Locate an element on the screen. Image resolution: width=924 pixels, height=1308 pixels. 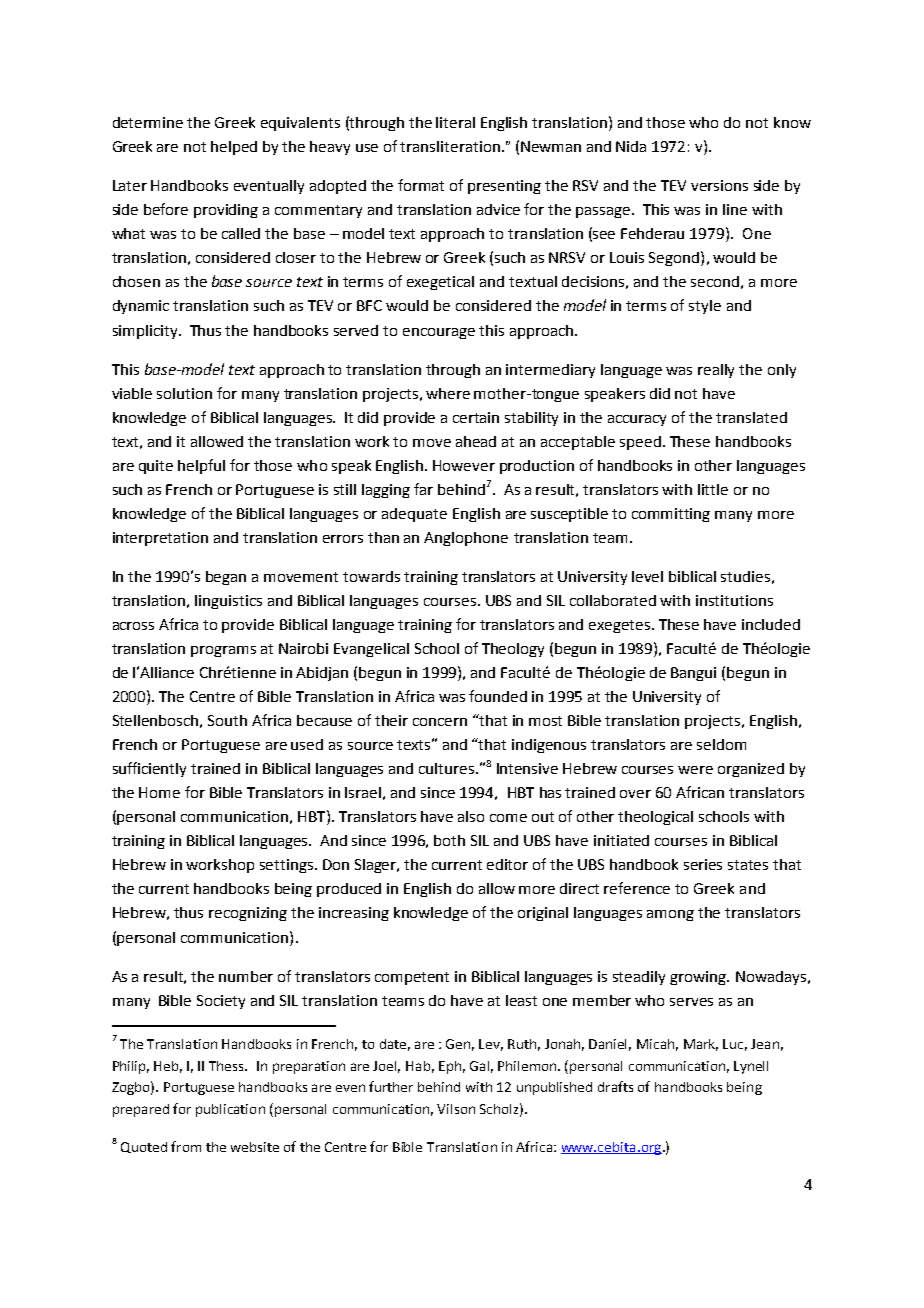
publication is located at coordinates (230, 1110).
